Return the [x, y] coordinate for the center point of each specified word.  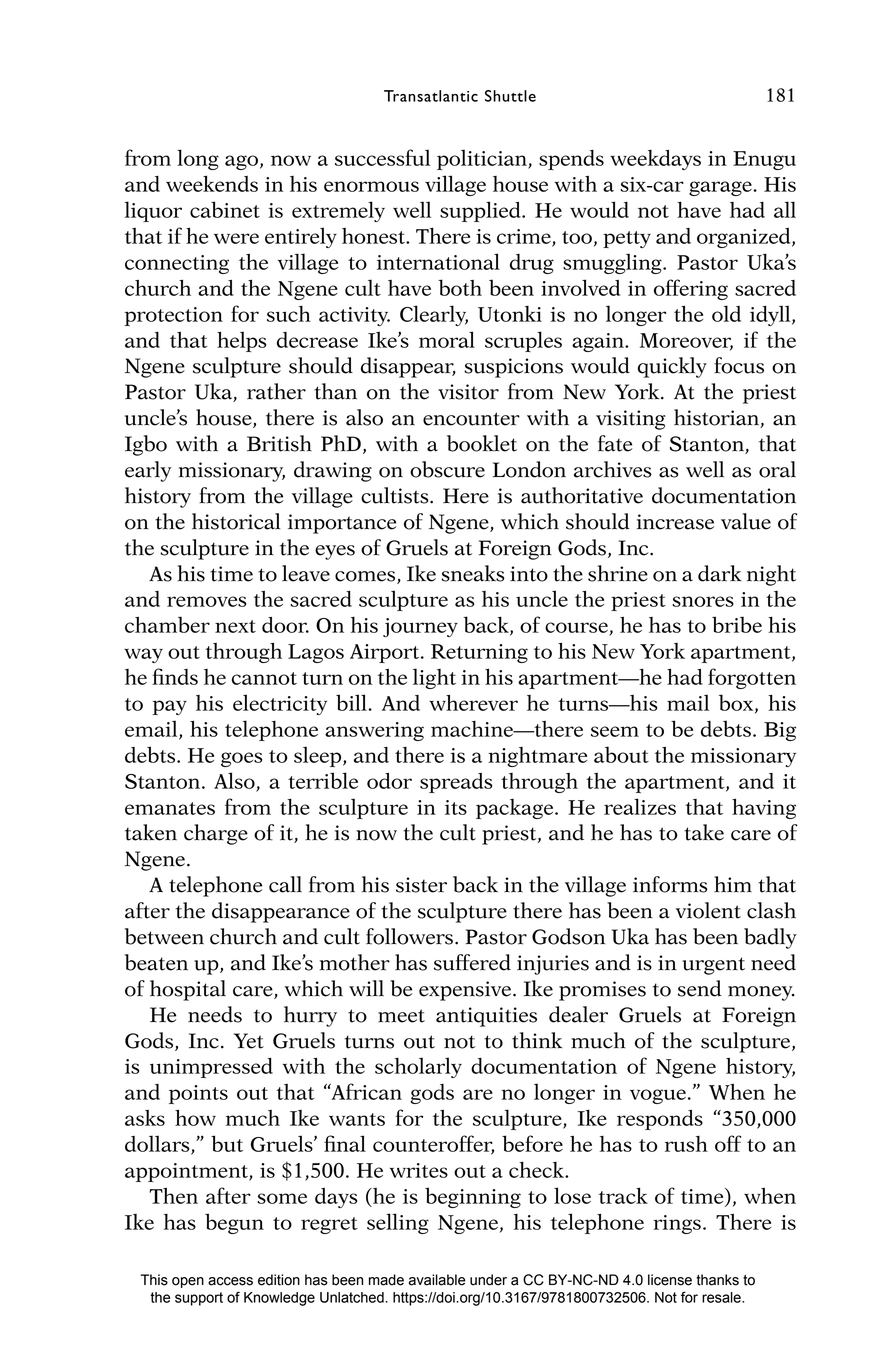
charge [216, 834]
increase [675, 522]
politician [483, 159]
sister [421, 885]
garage [721, 188]
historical [236, 521]
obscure [447, 469]
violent [708, 910]
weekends [212, 183]
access [230, 1281]
